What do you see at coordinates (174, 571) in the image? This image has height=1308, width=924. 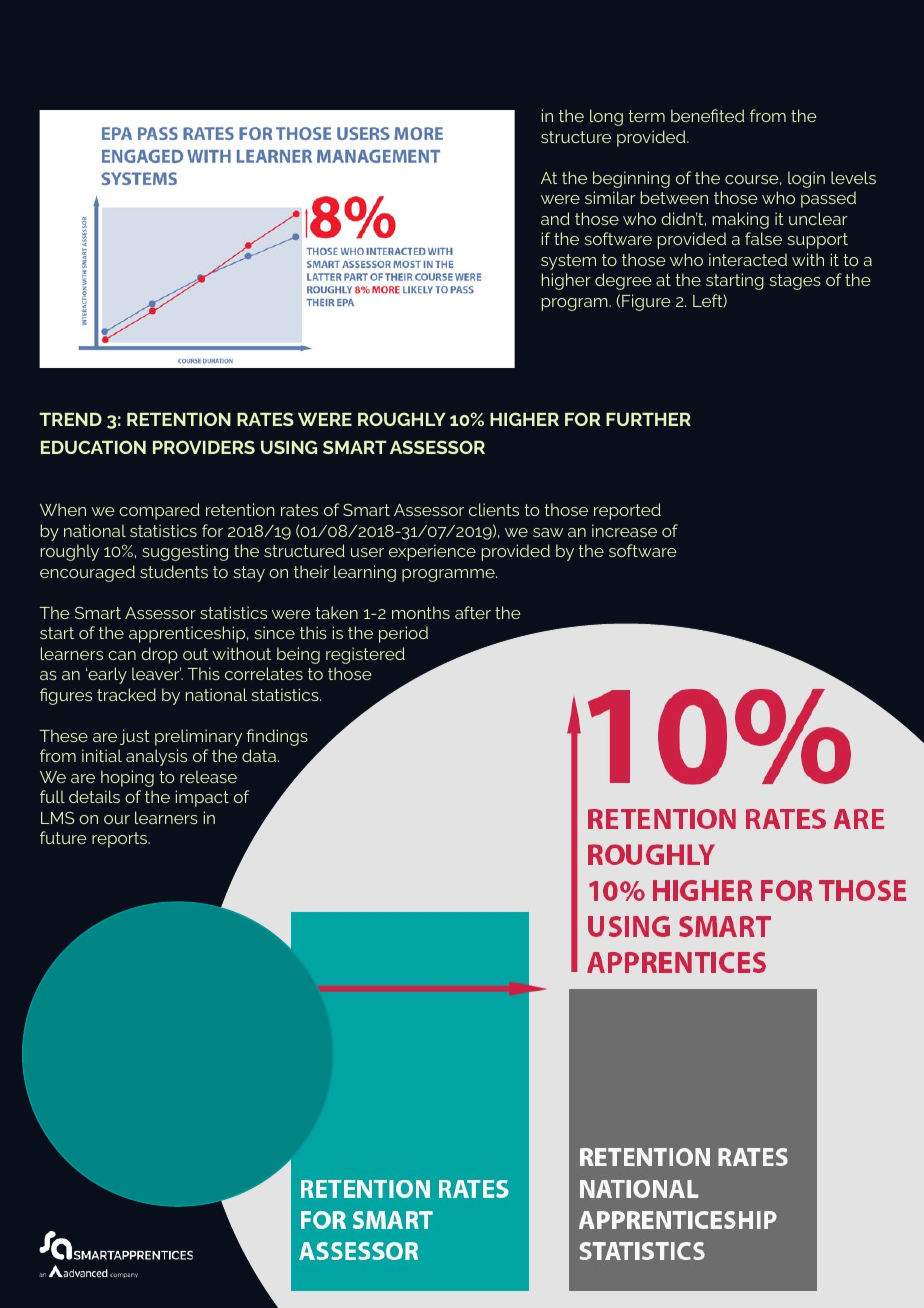 I see `students` at bounding box center [174, 571].
